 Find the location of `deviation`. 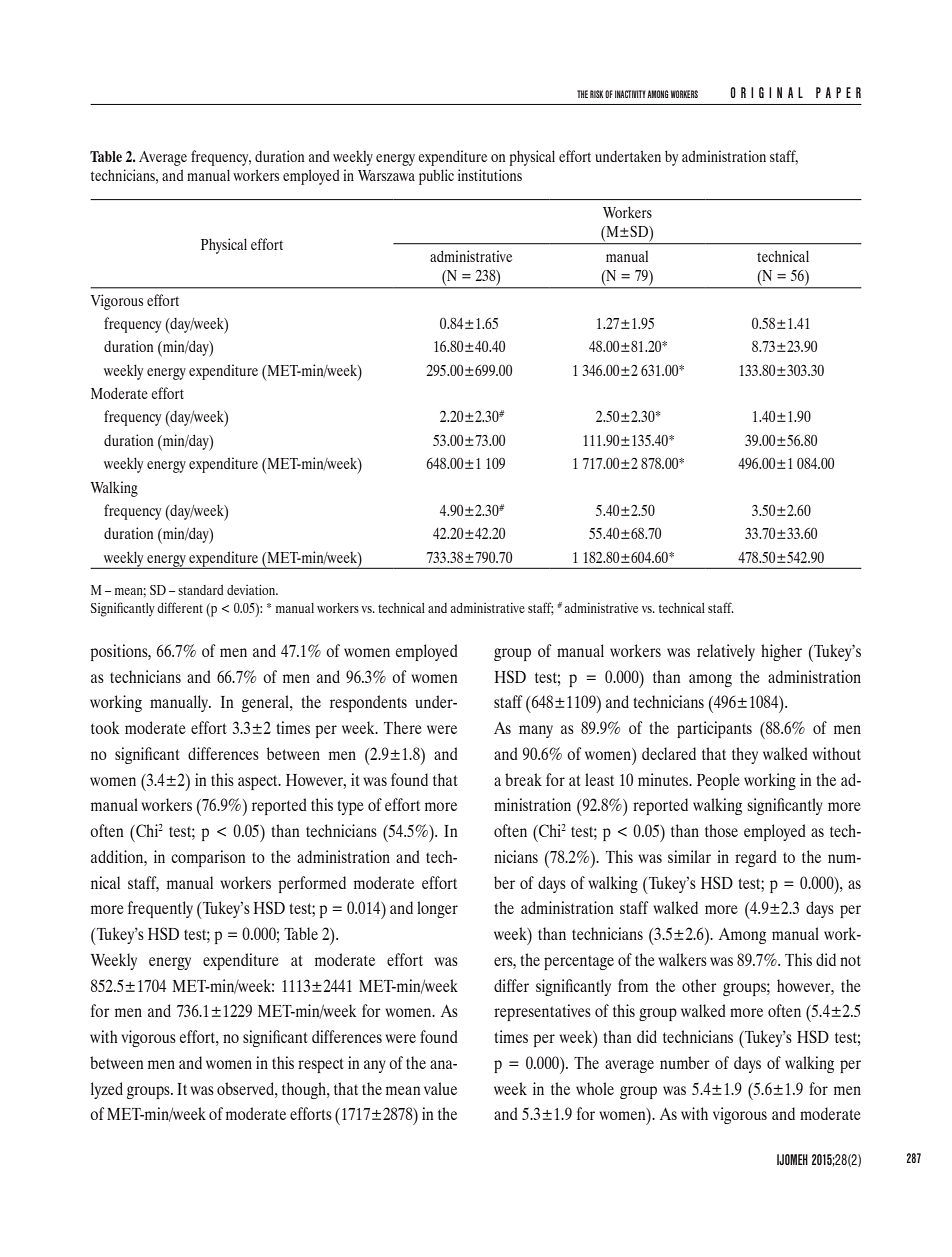

deviation is located at coordinates (252, 589).
